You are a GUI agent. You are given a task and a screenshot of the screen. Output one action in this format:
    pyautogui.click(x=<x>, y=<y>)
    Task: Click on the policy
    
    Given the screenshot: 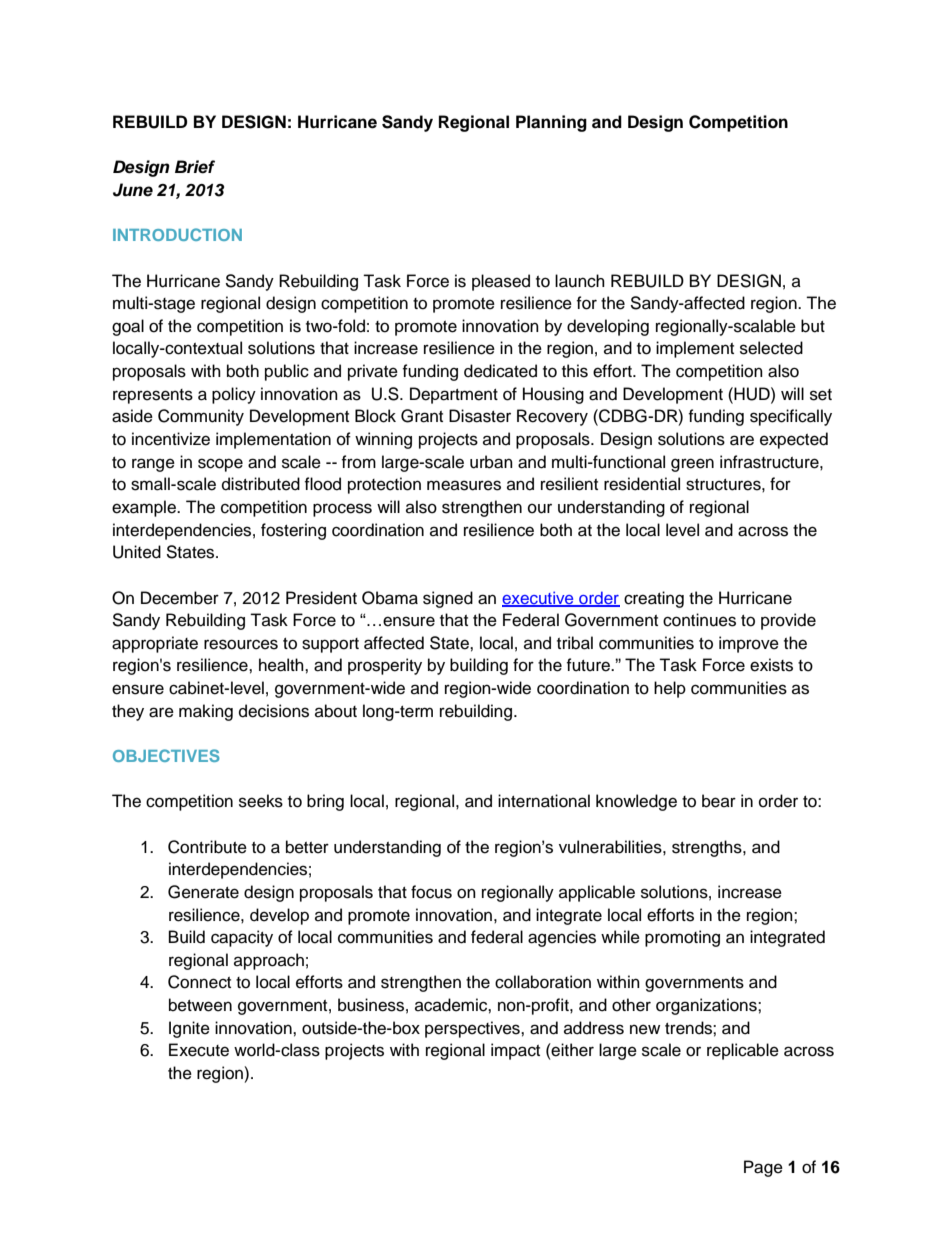 What is the action you would take?
    pyautogui.click(x=234, y=395)
